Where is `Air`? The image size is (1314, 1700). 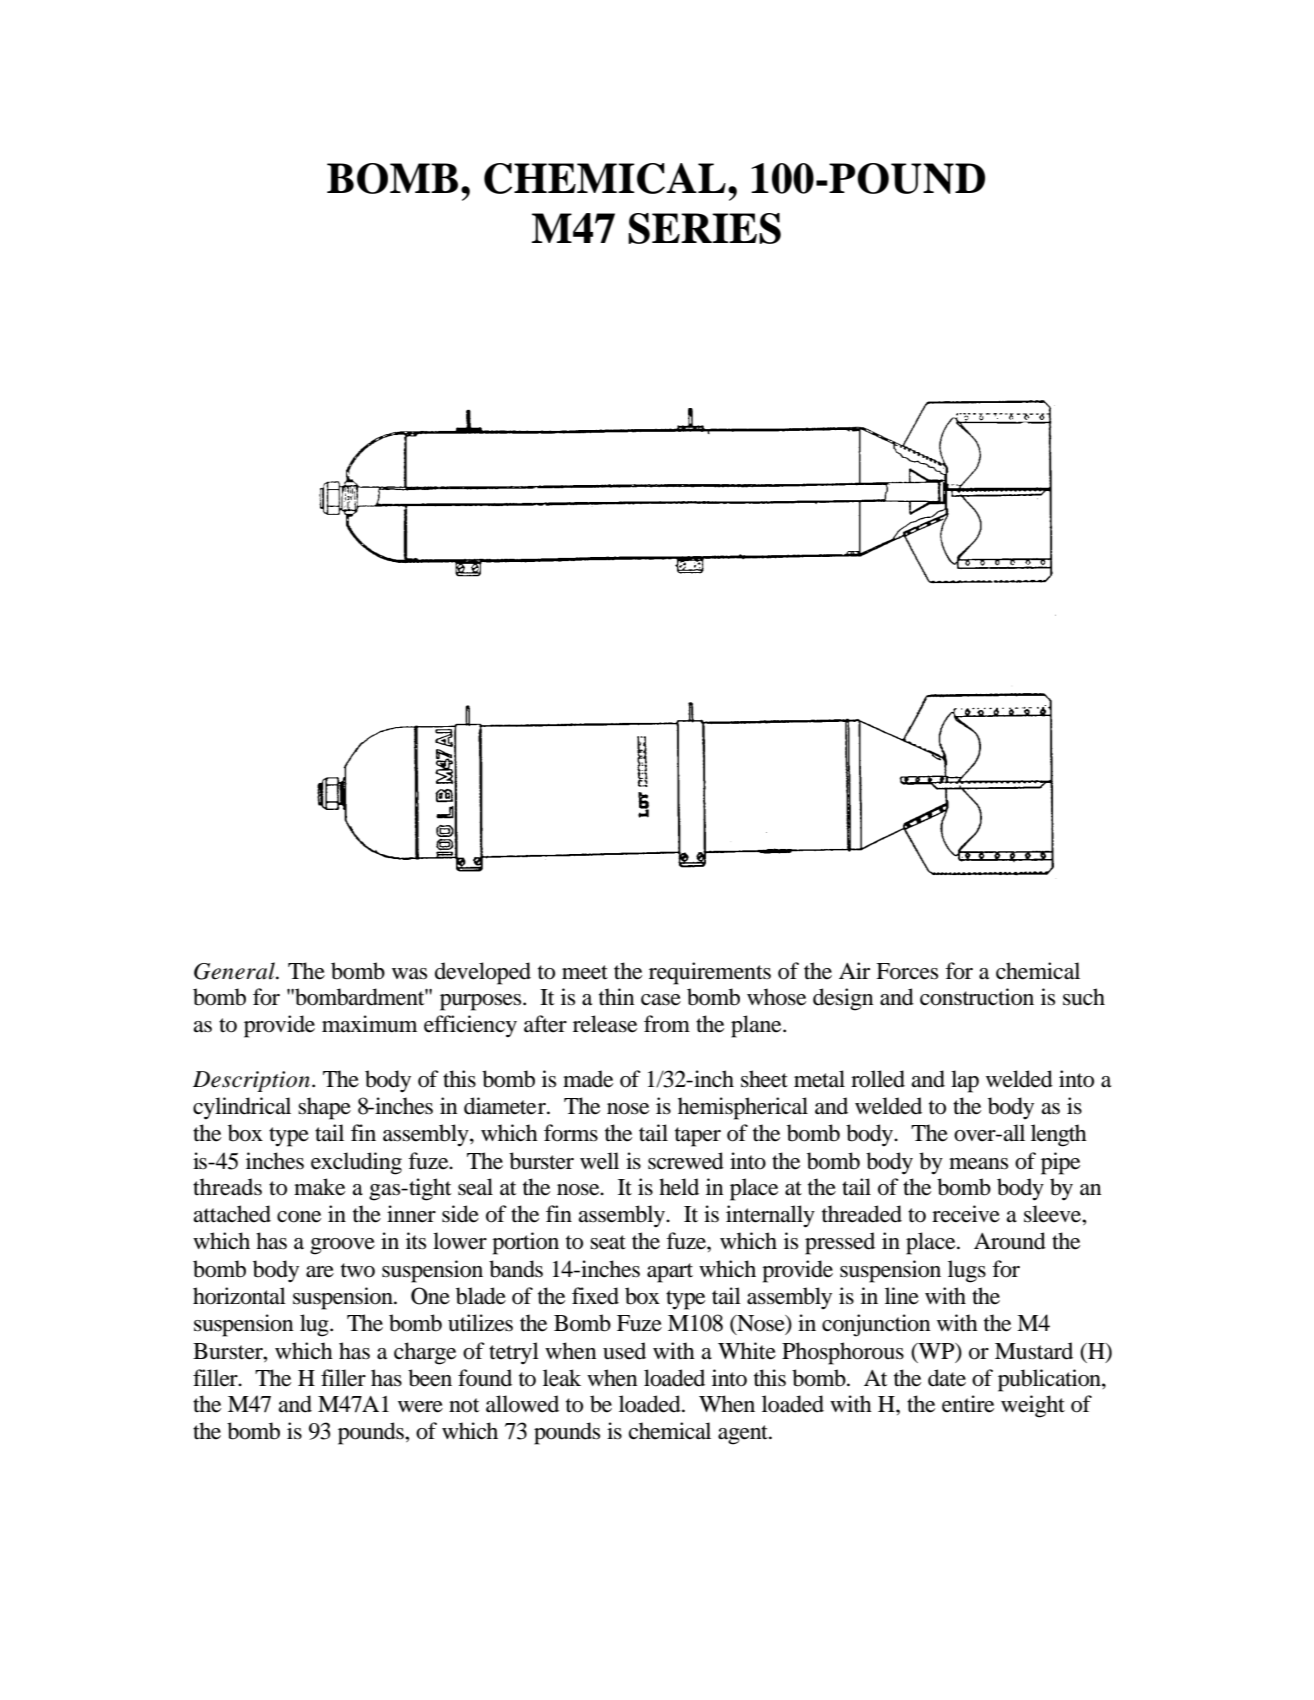 Air is located at coordinates (854, 970).
